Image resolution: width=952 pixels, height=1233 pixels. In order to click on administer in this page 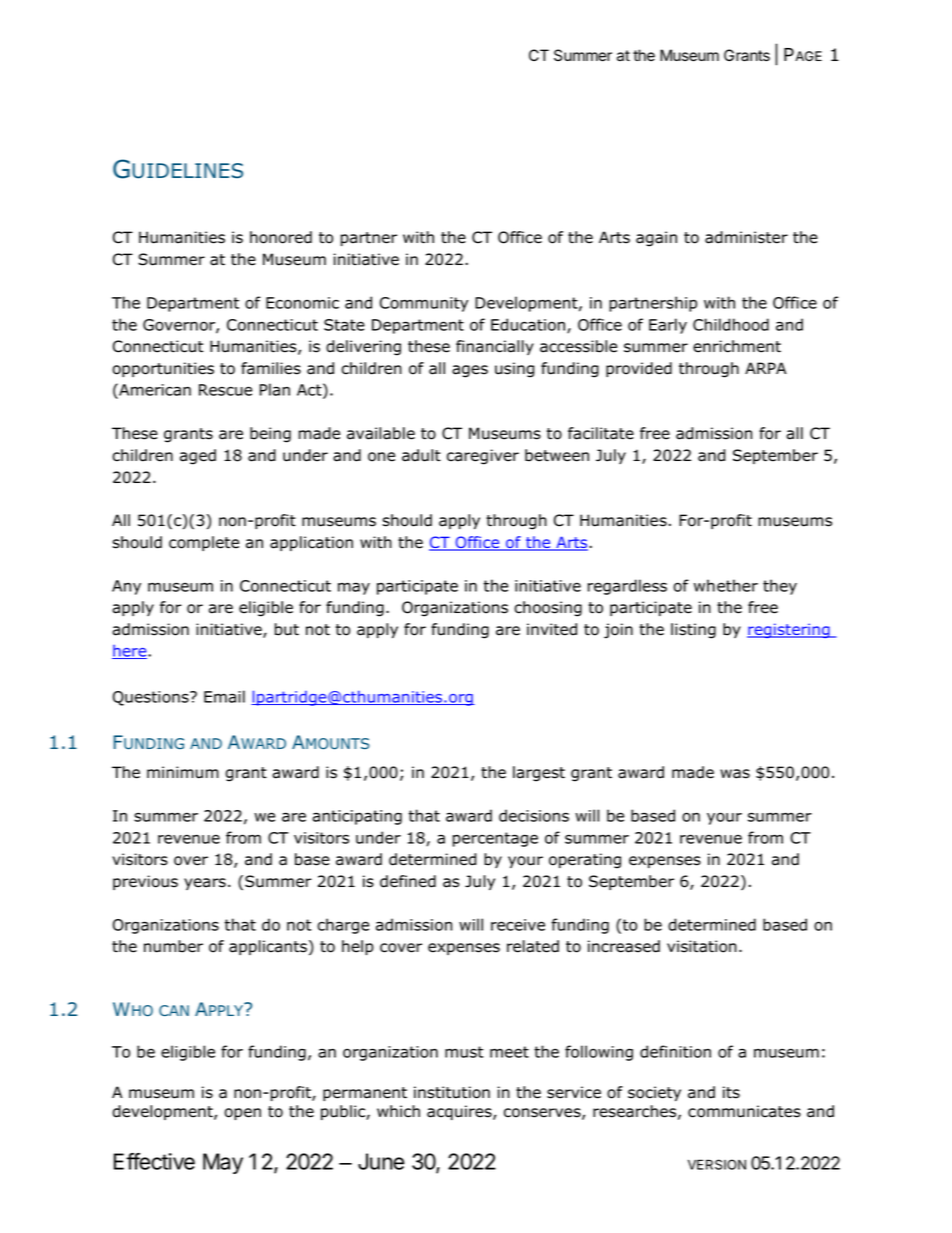, I will do `click(746, 237)`.
